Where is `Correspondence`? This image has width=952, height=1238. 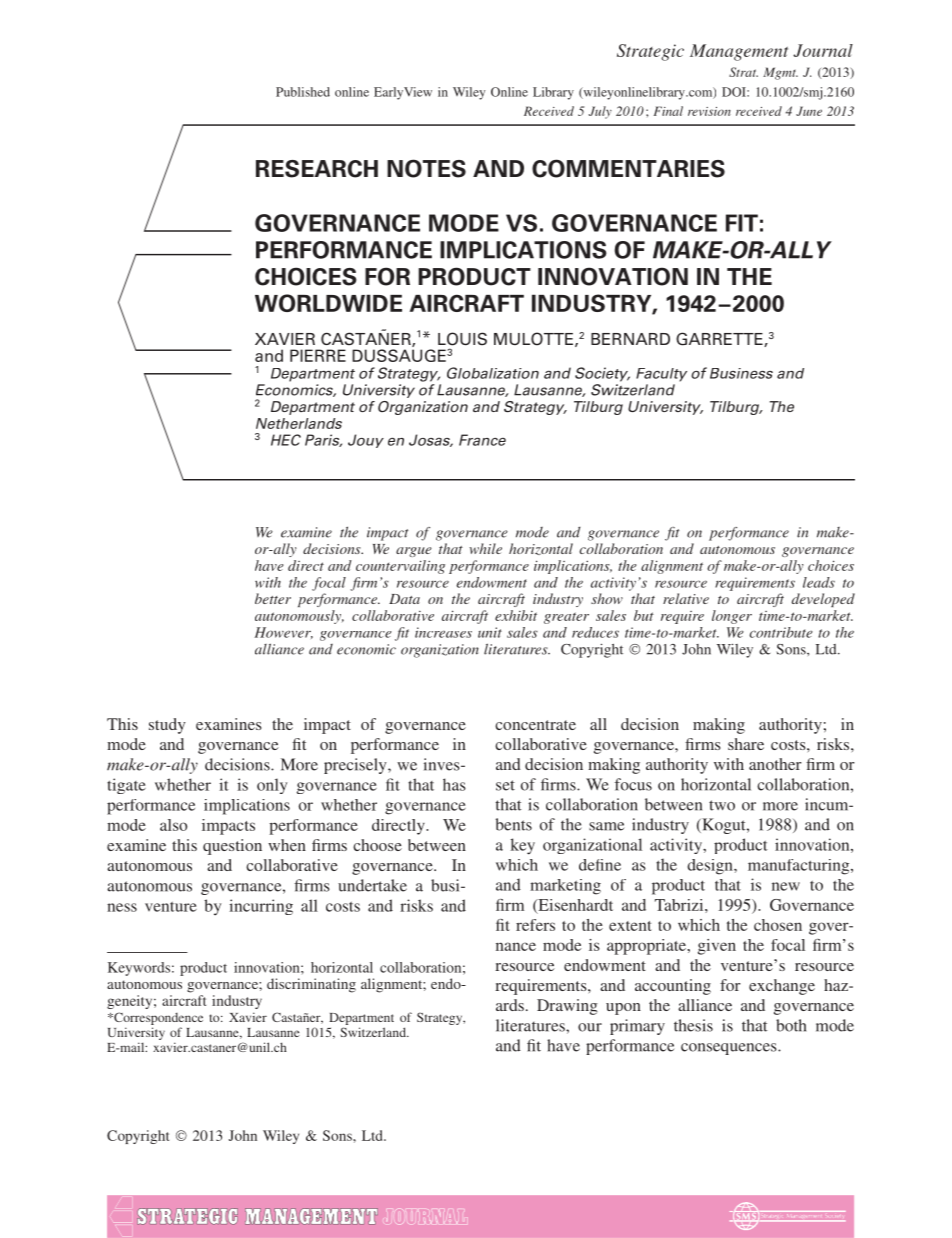 Correspondence is located at coordinates (157, 1018).
